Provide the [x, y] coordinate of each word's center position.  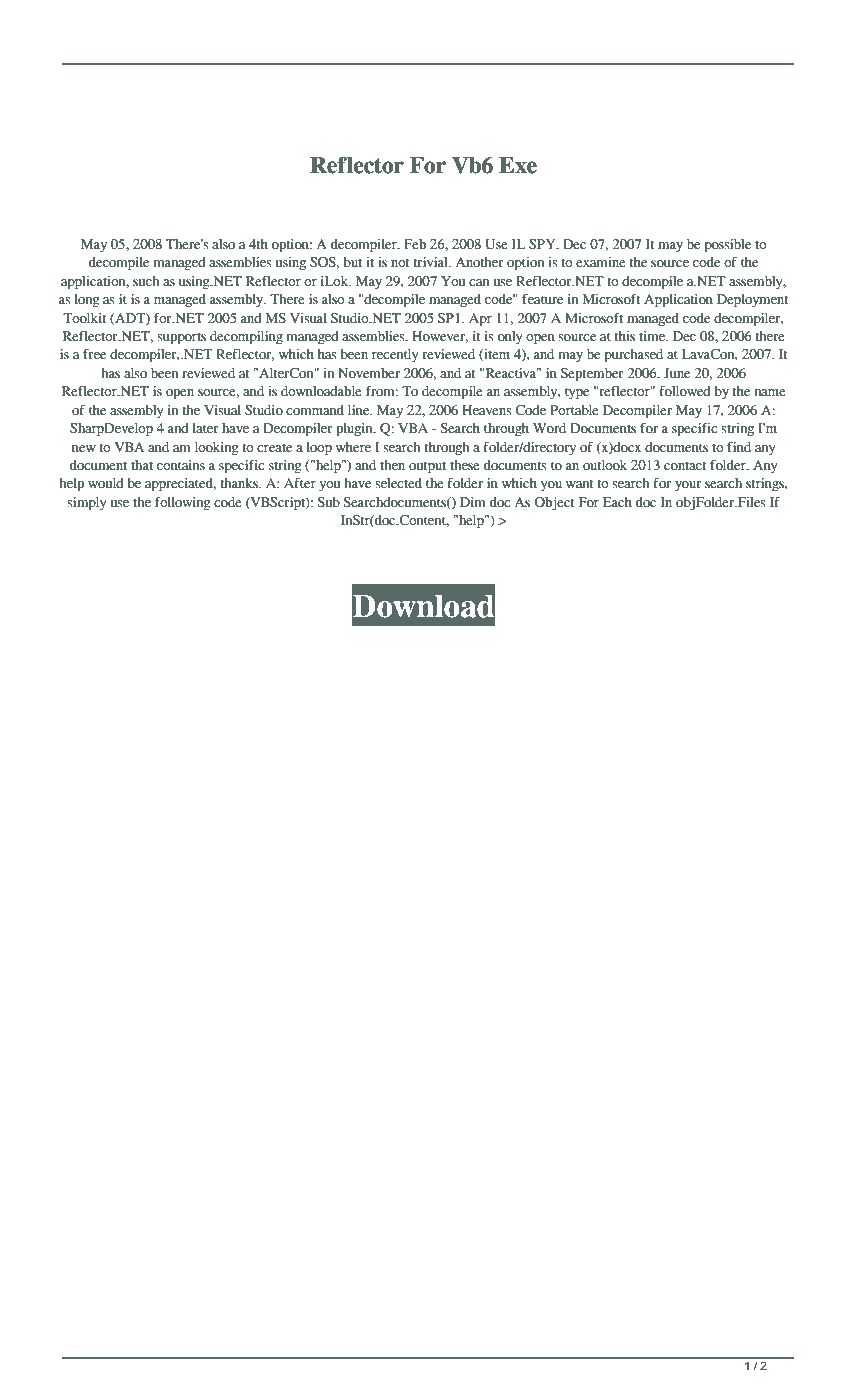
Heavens [487, 410]
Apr [480, 320]
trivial [431, 262]
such [146, 281]
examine [601, 262]
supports [181, 339]
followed [685, 391]
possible [728, 246]
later [206, 428]
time [653, 336]
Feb [415, 244]
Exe [518, 165]
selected [398, 483]
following [183, 504]
